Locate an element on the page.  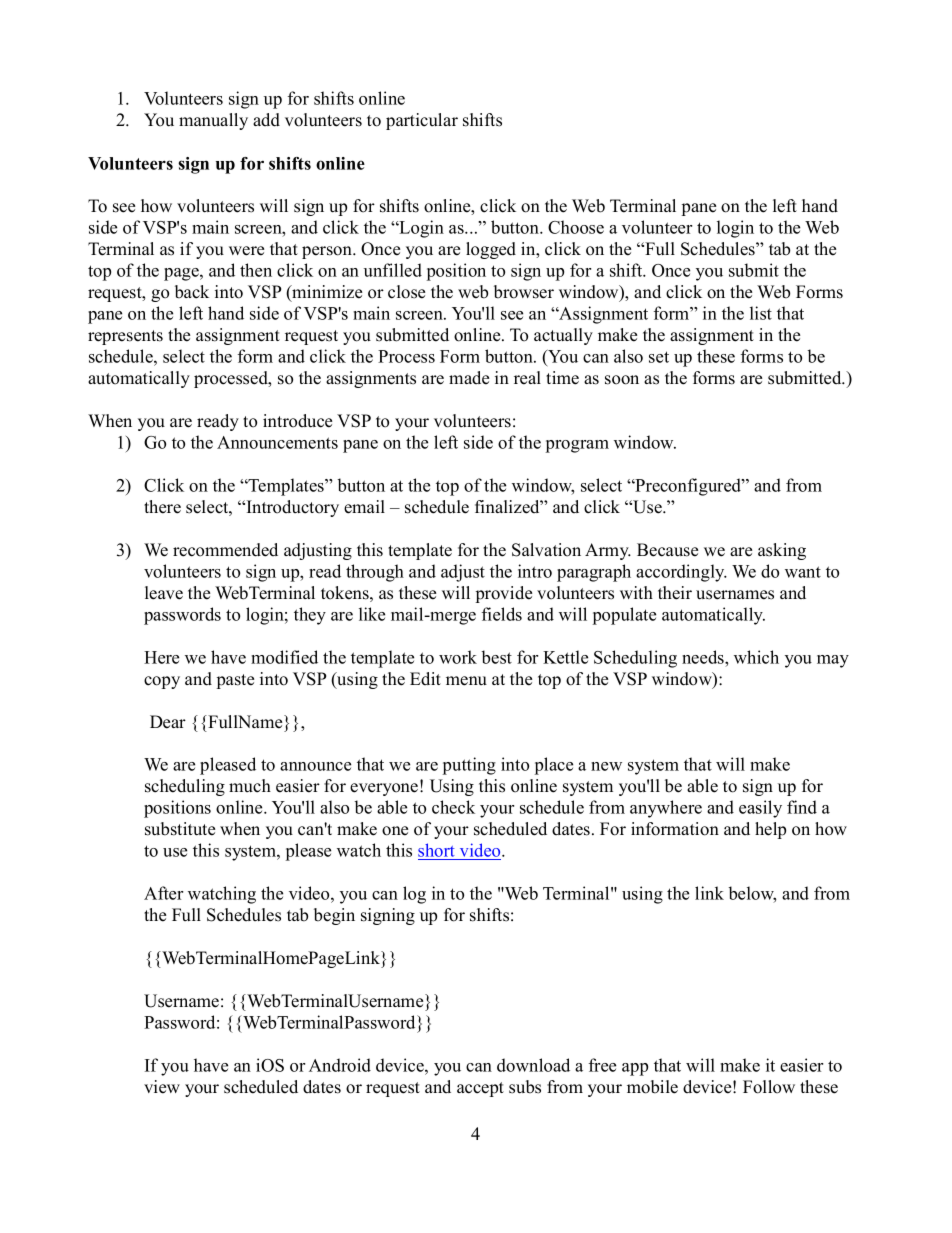
want is located at coordinates (803, 572).
